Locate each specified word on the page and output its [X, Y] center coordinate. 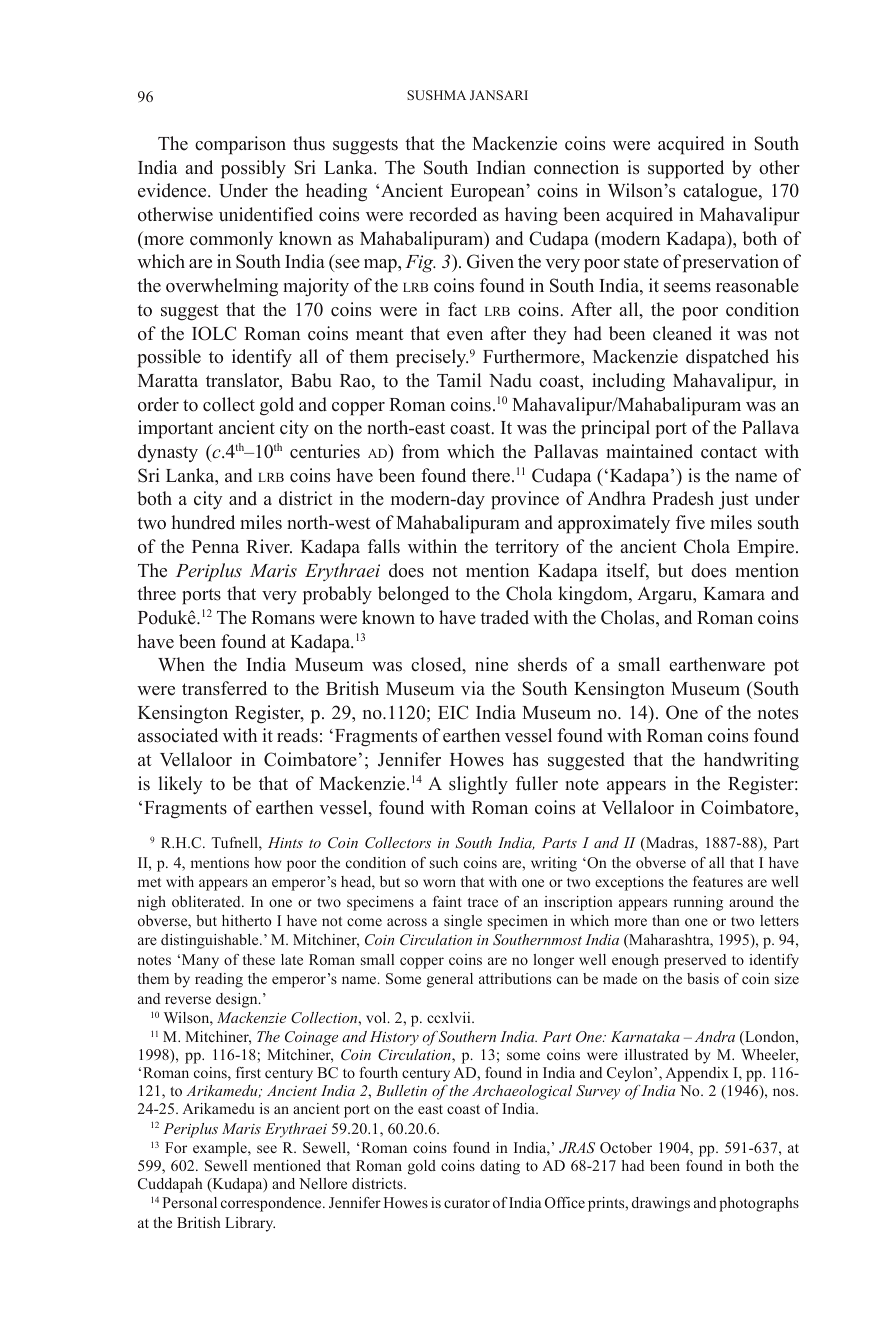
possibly [253, 169]
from [420, 451]
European [489, 193]
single [463, 922]
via [473, 688]
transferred [224, 688]
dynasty [168, 453]
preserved [695, 961]
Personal [189, 1202]
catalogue [721, 192]
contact [729, 452]
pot [786, 667]
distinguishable [211, 941]
